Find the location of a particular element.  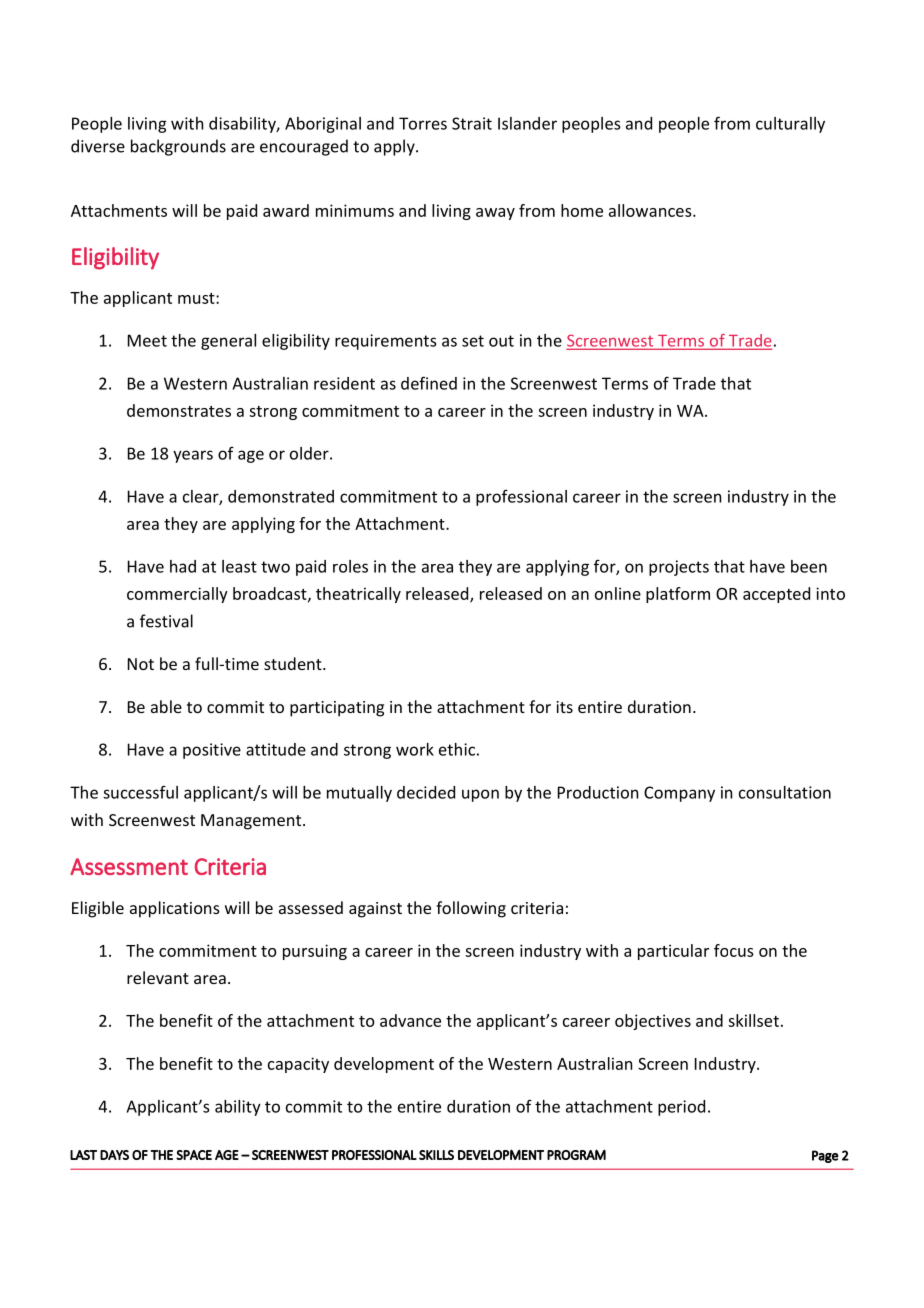

Strait is located at coordinates (472, 123).
